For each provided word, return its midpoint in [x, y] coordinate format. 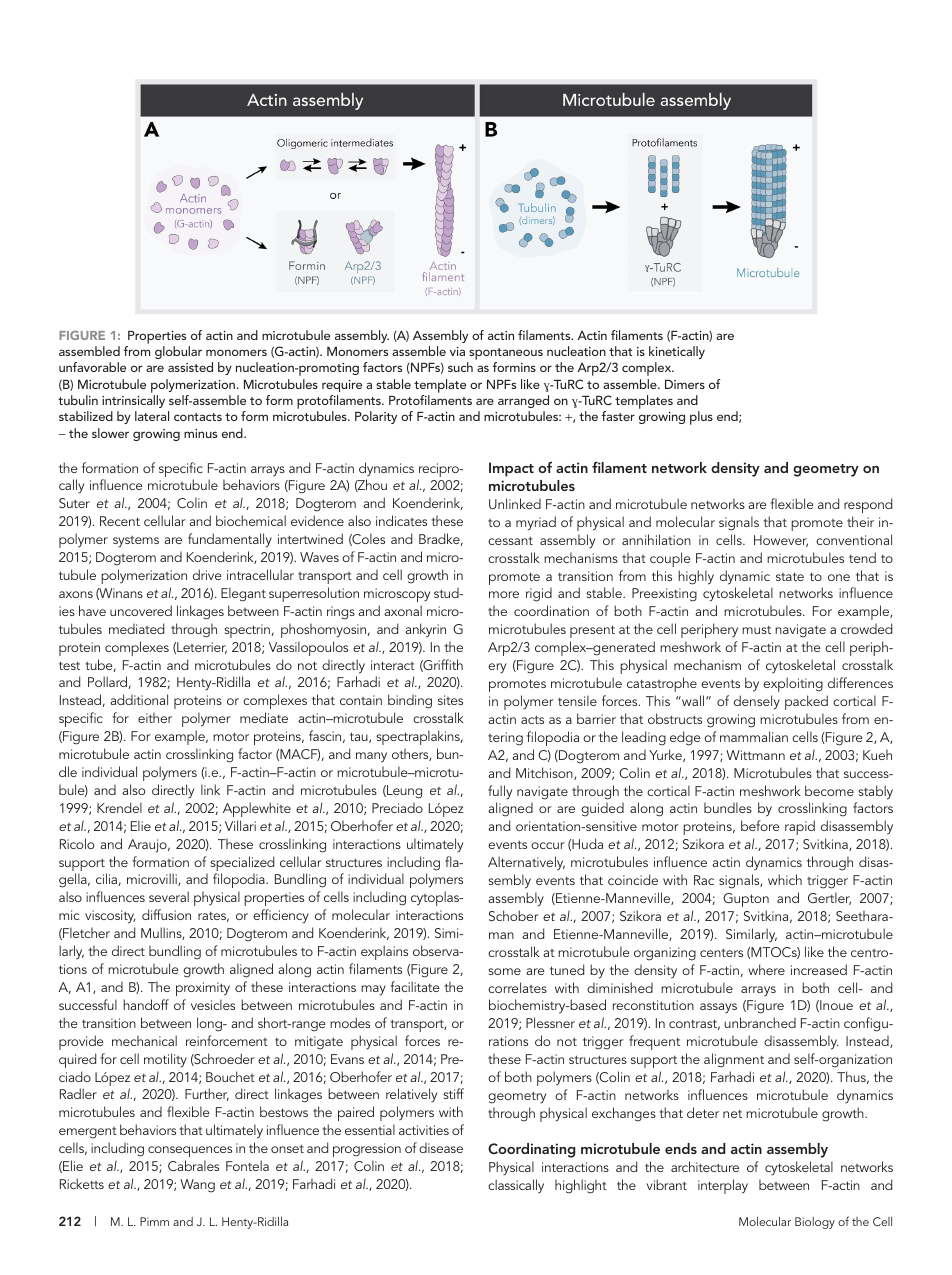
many [371, 757]
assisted [190, 367]
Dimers [685, 384]
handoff [146, 1004]
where [766, 969]
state [790, 576]
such [460, 367]
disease [441, 1148]
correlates [517, 987]
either [155, 717]
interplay [723, 1186]
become [829, 790]
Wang [197, 1186]
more [504, 594]
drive [207, 574]
